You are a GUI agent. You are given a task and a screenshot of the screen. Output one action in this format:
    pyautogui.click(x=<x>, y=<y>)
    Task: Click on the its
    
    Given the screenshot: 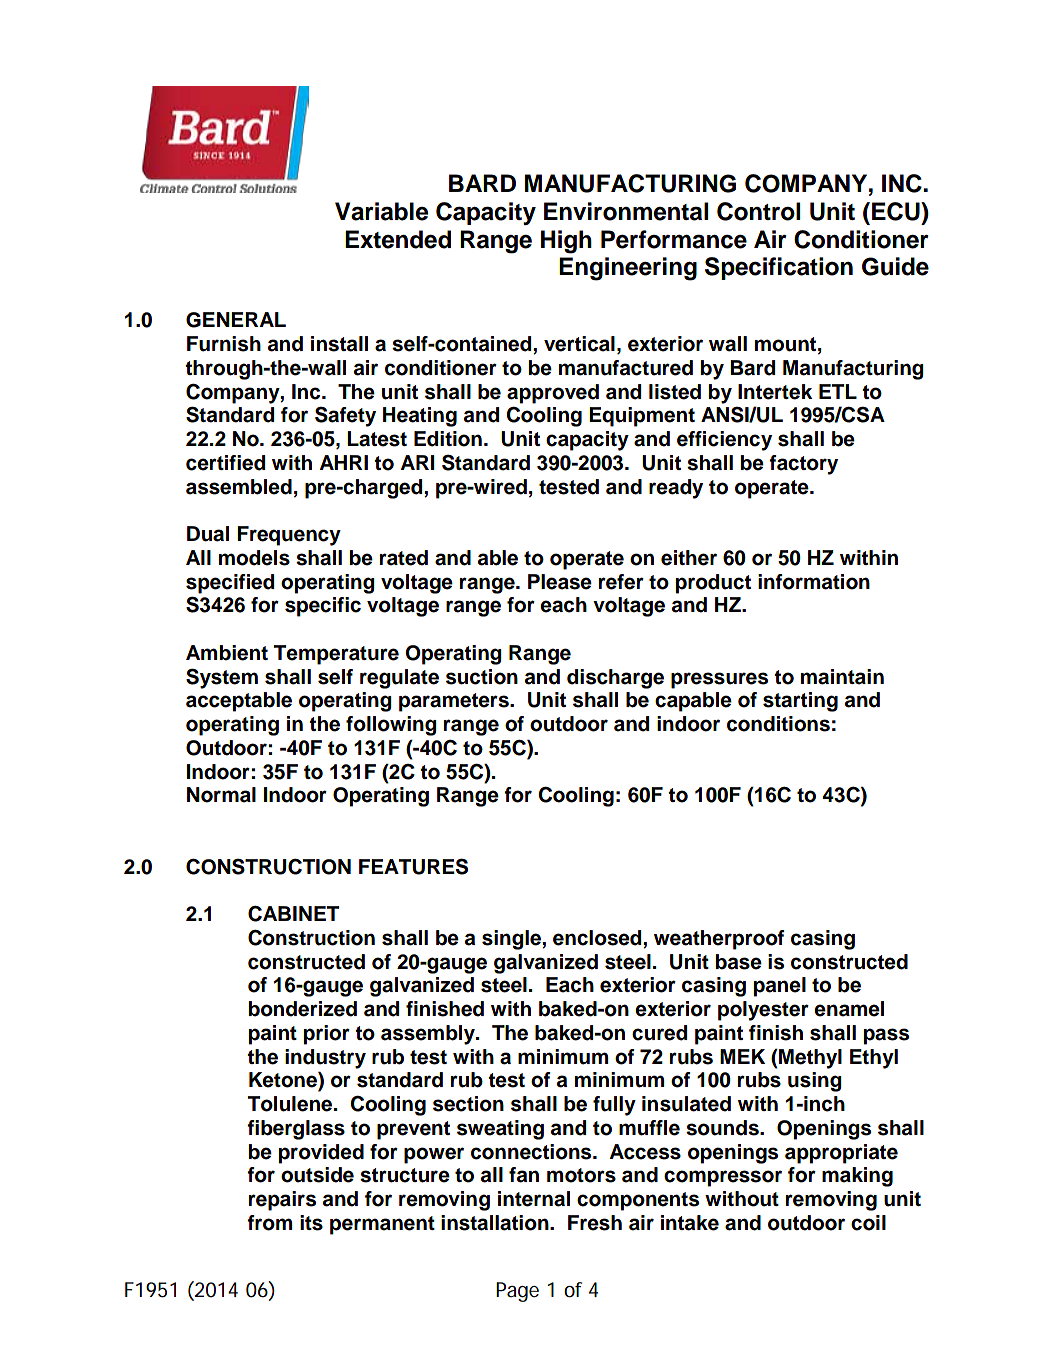 What is the action you would take?
    pyautogui.click(x=311, y=1223)
